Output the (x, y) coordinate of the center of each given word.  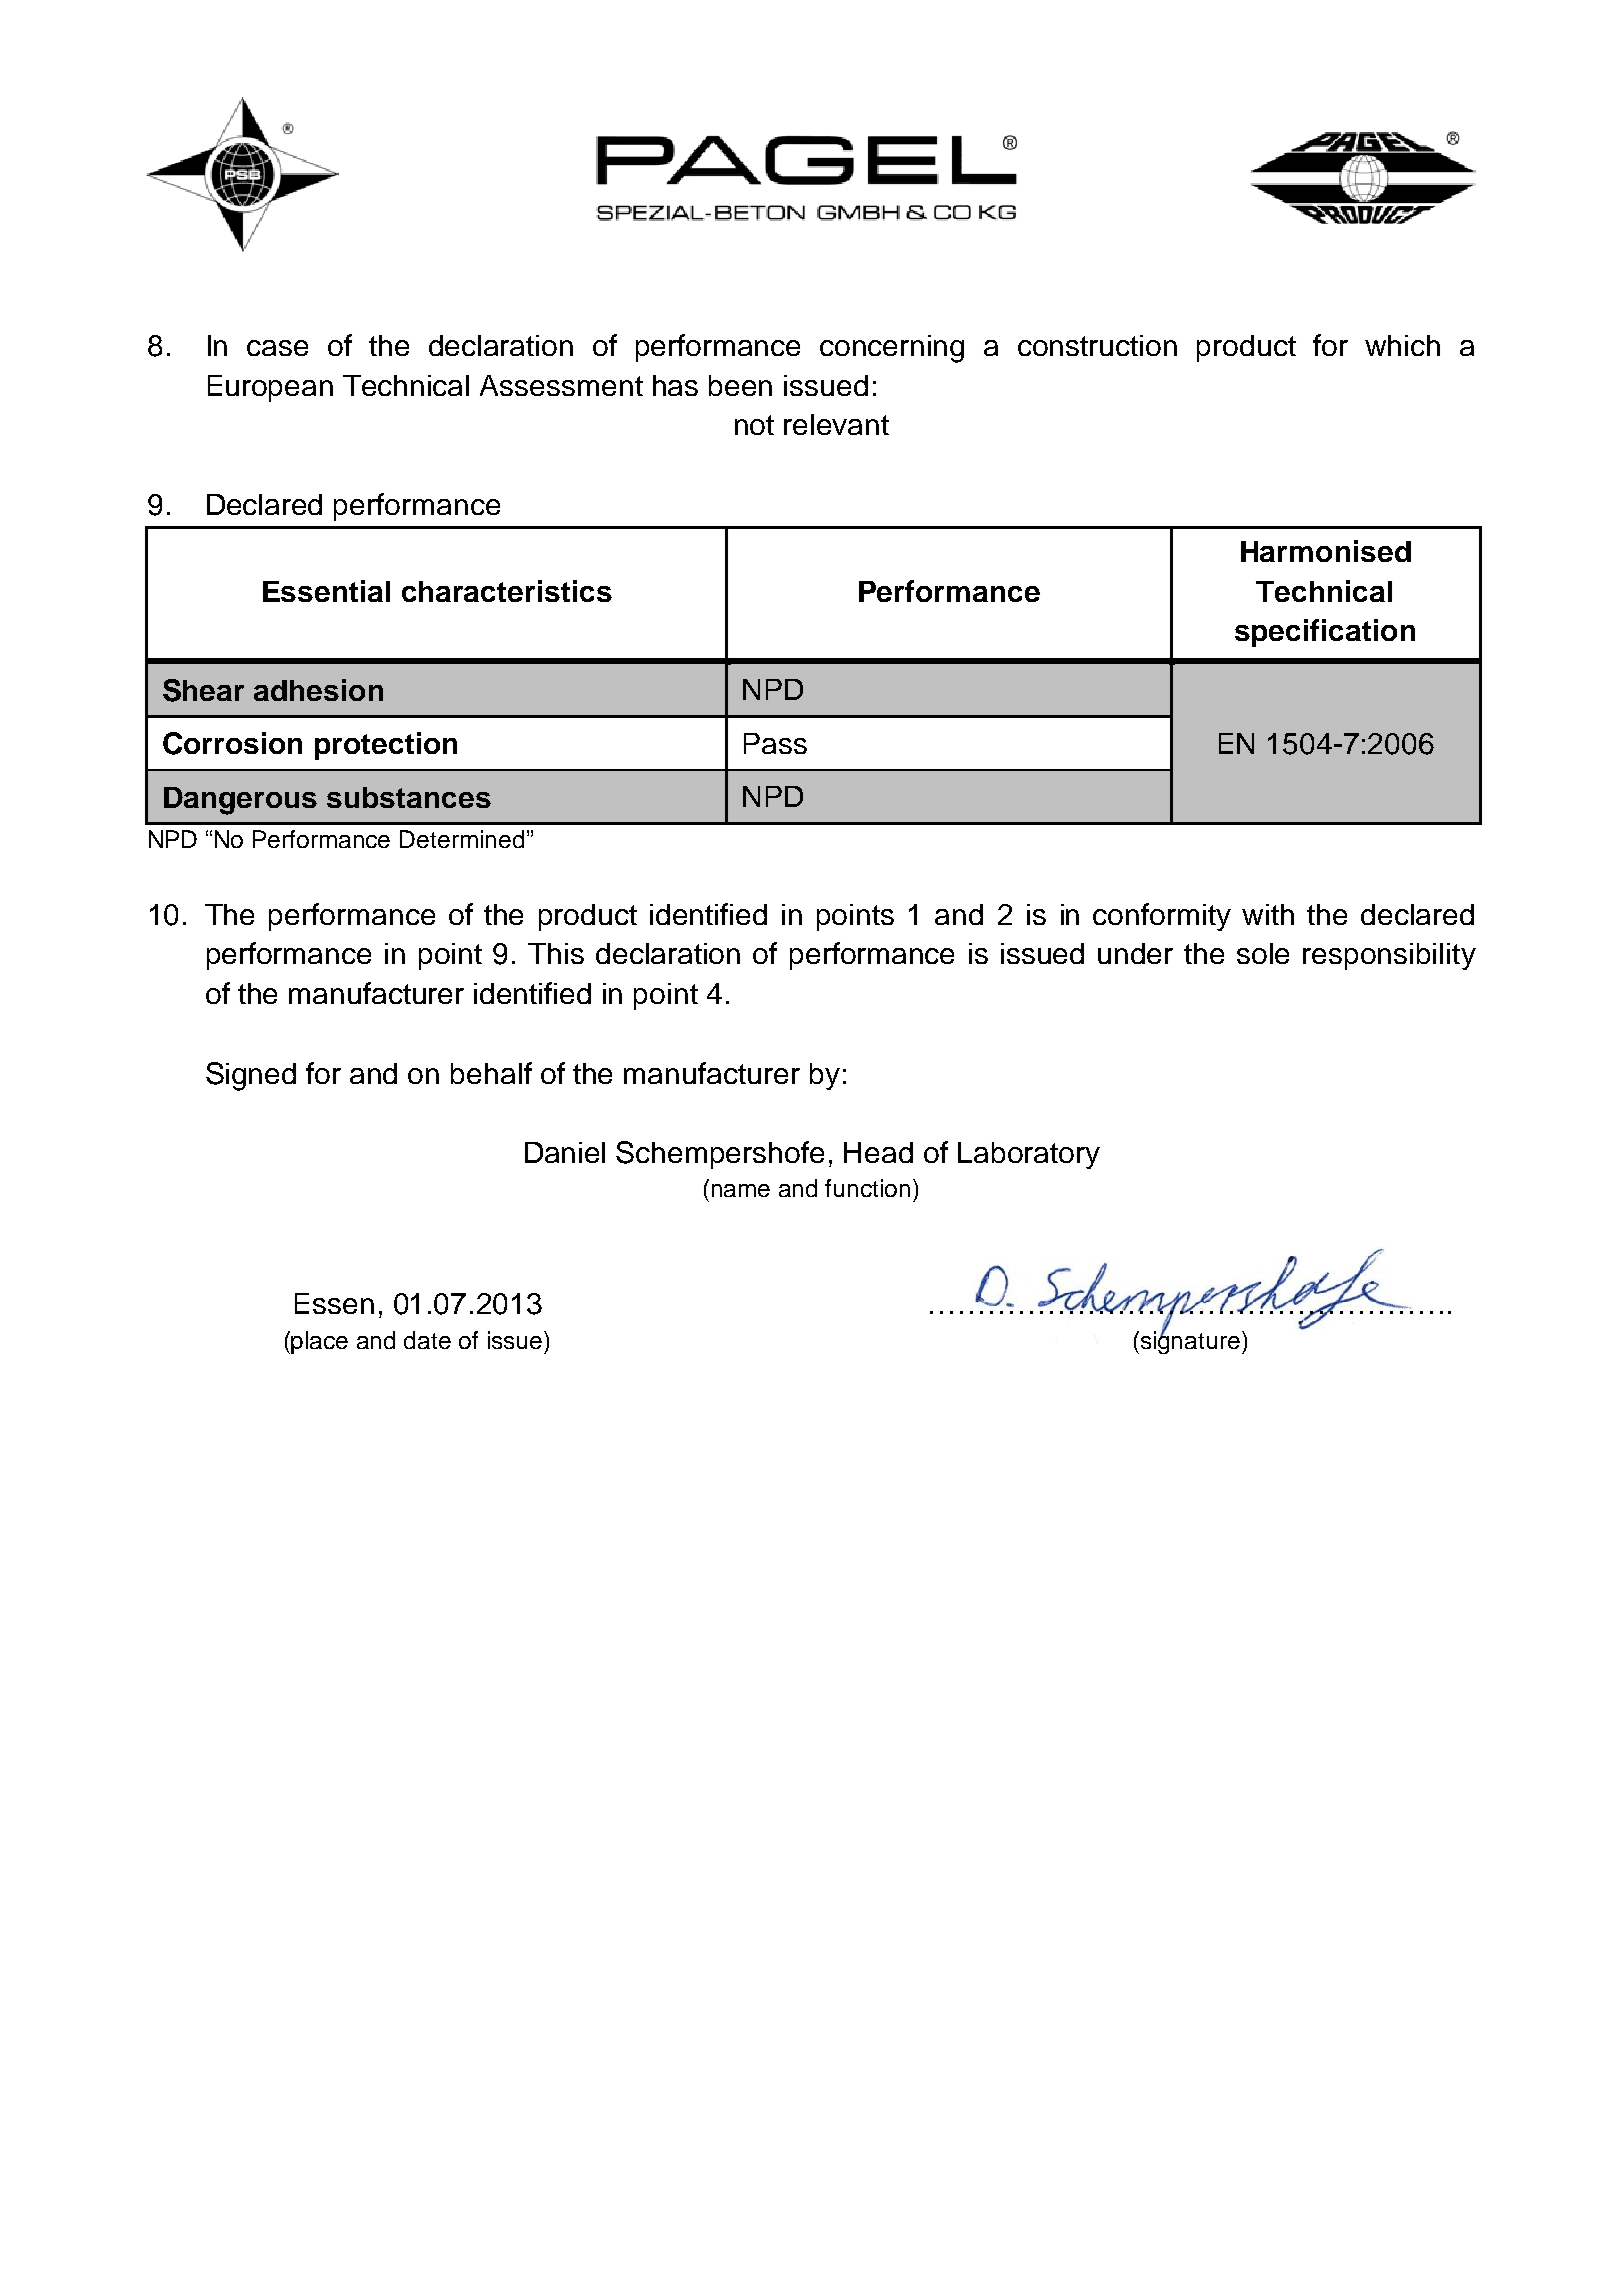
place (319, 1342)
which (1402, 345)
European (270, 388)
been (740, 385)
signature (1189, 1341)
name (741, 1190)
